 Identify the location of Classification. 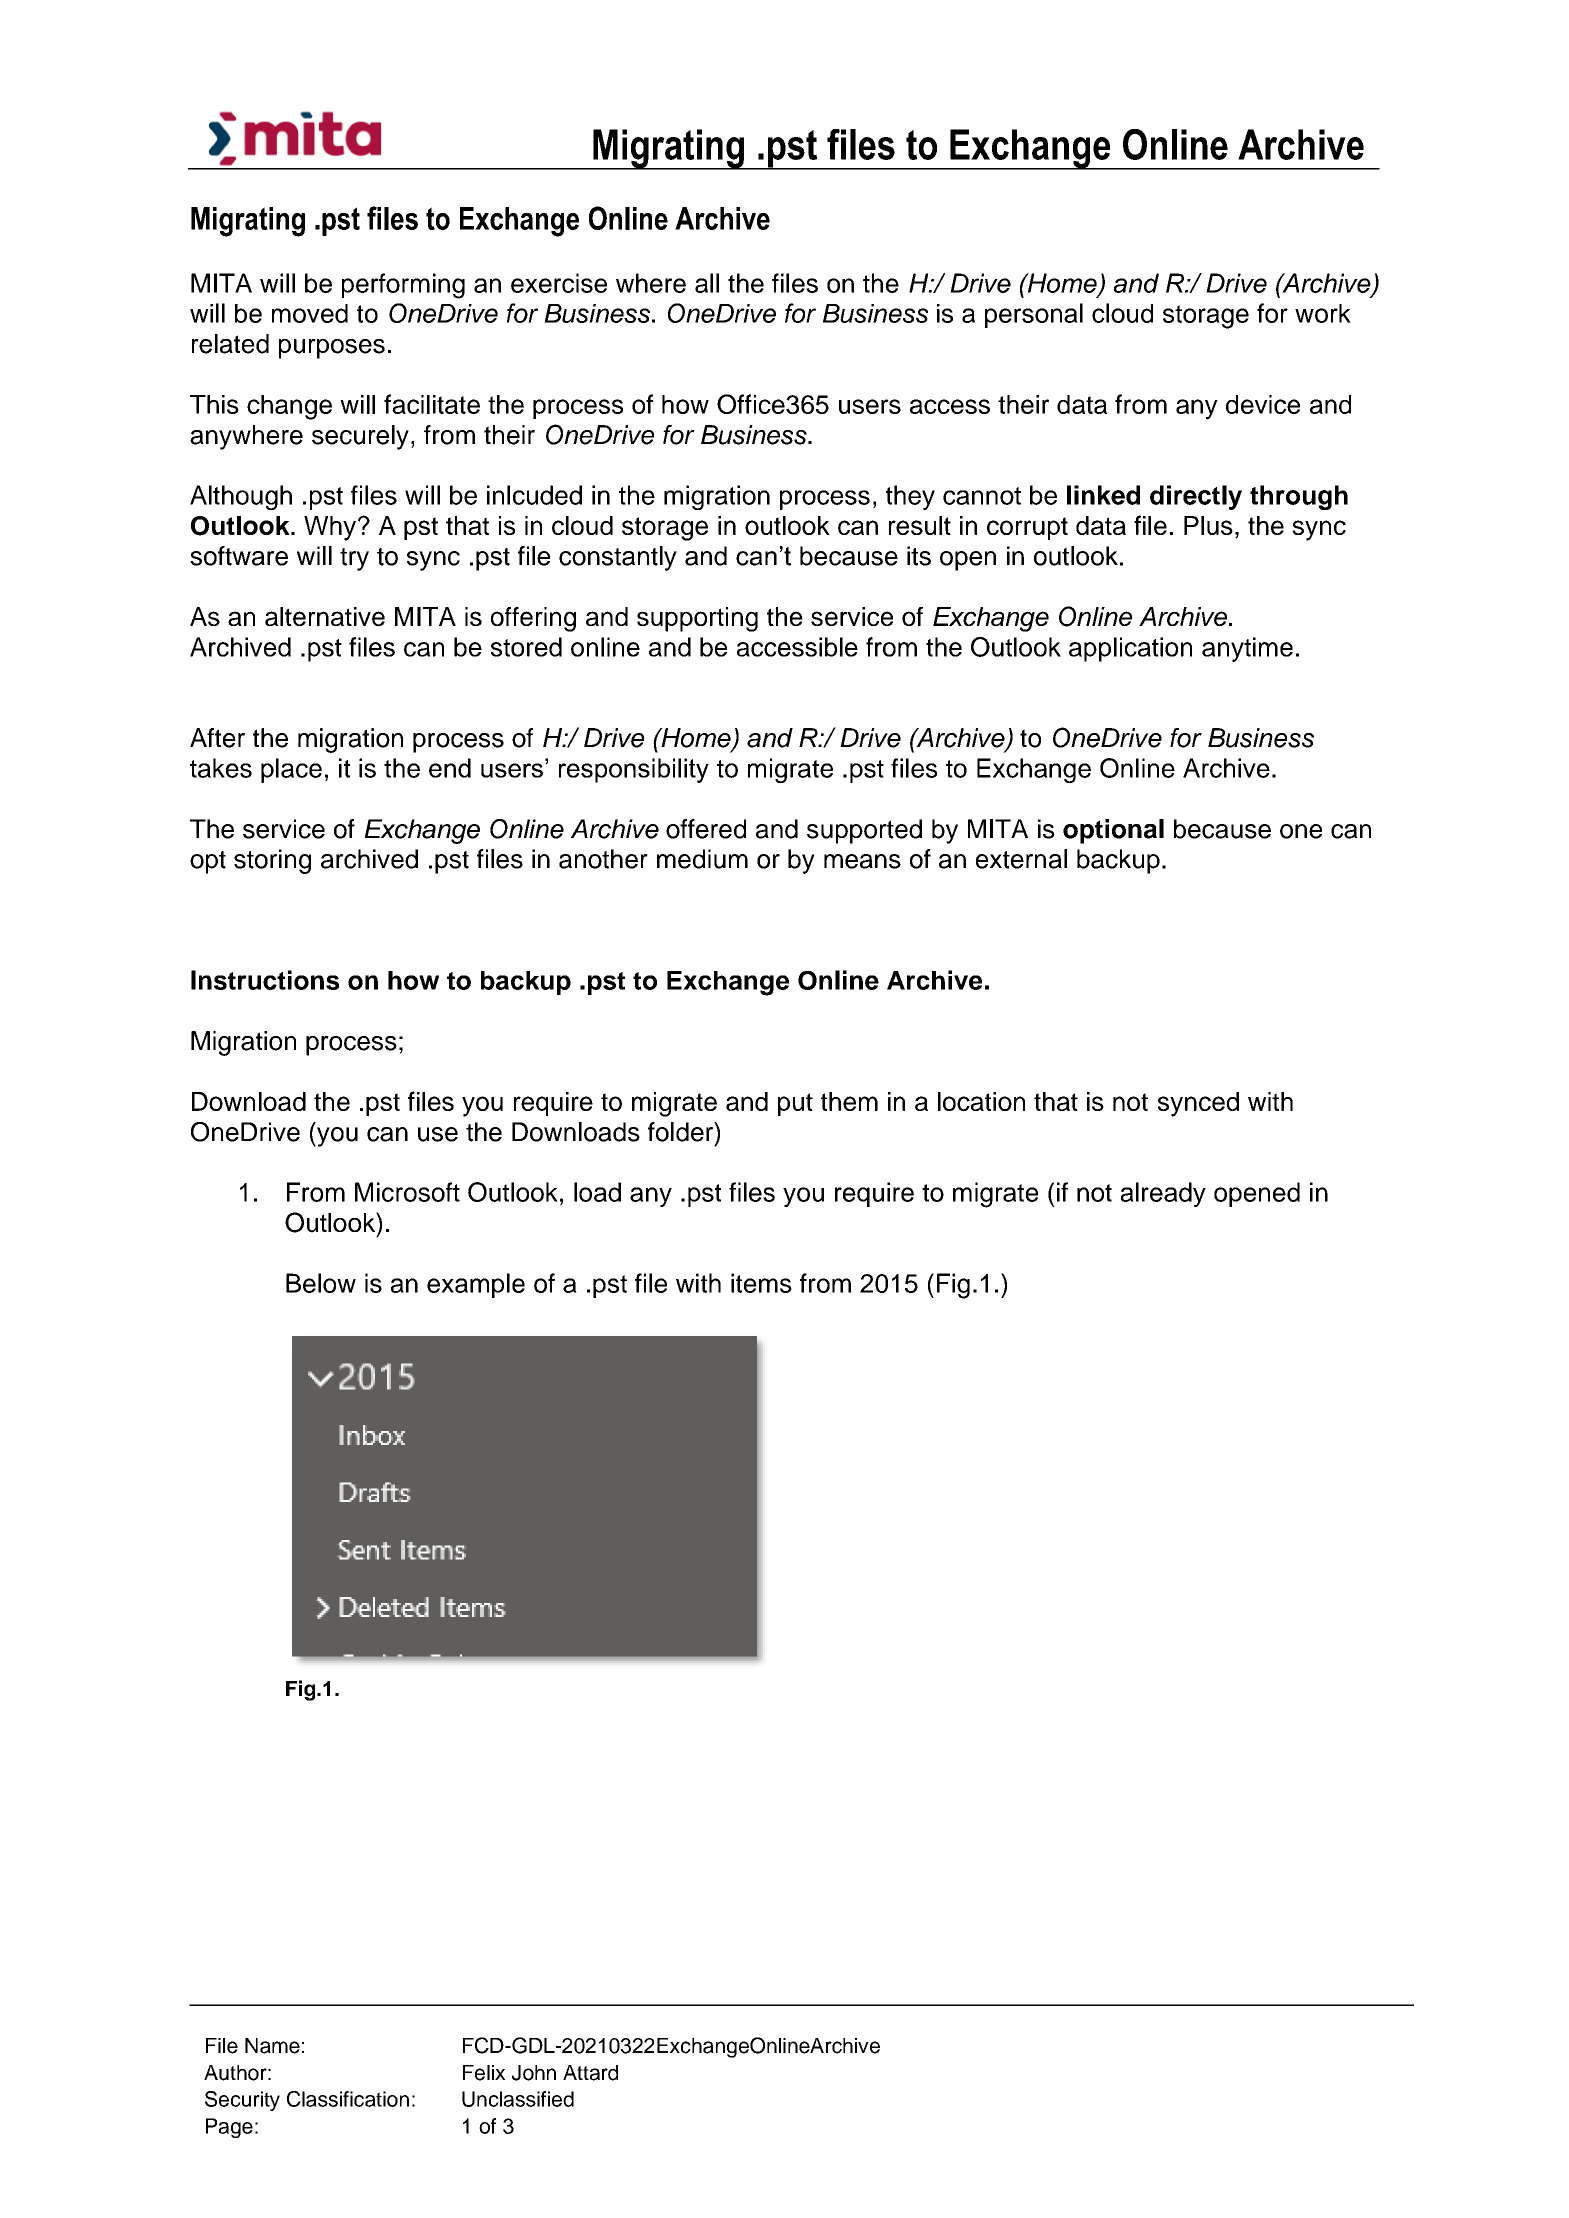
(348, 2099).
